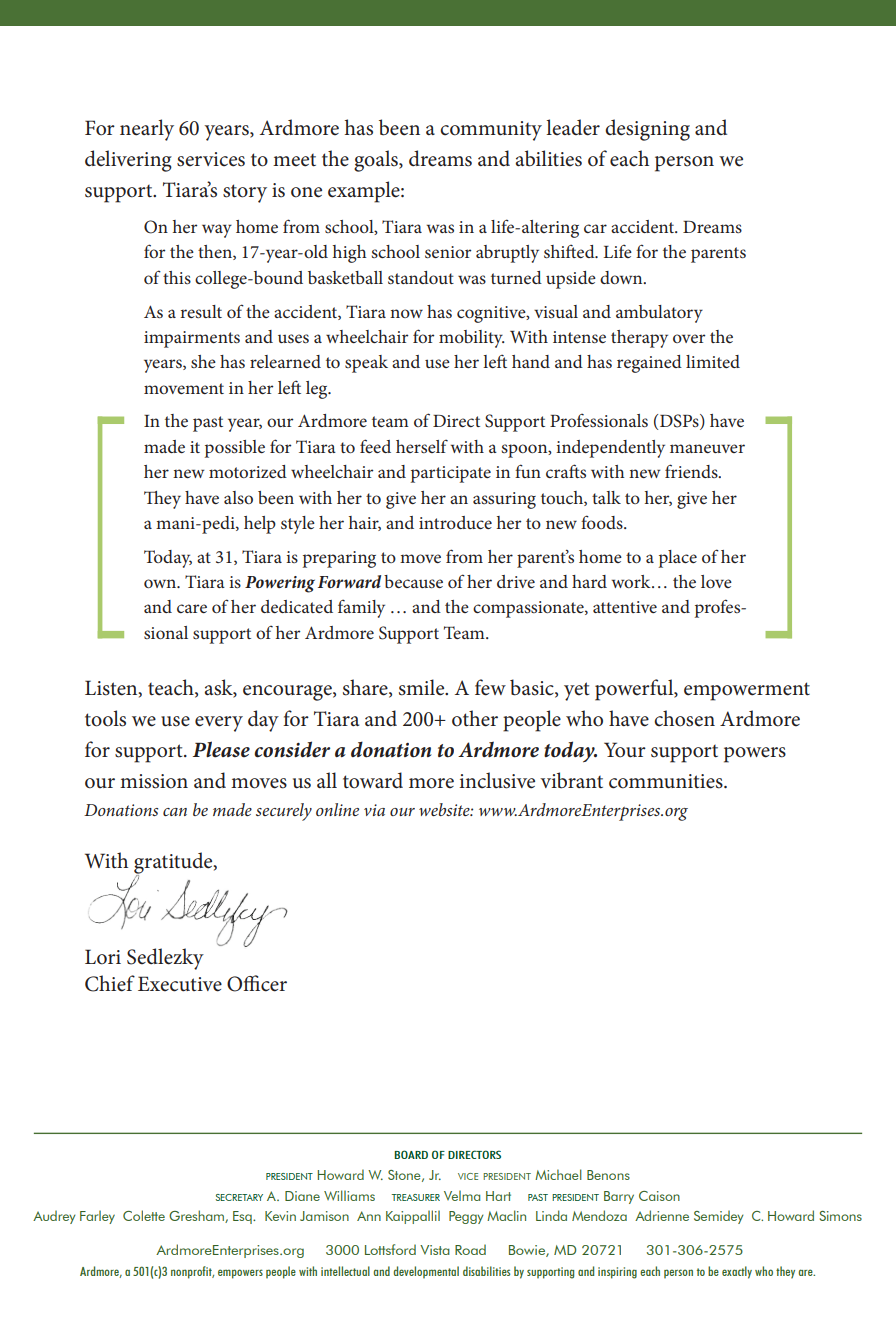 Image resolution: width=896 pixels, height=1319 pixels. I want to click on also, so click(238, 497).
